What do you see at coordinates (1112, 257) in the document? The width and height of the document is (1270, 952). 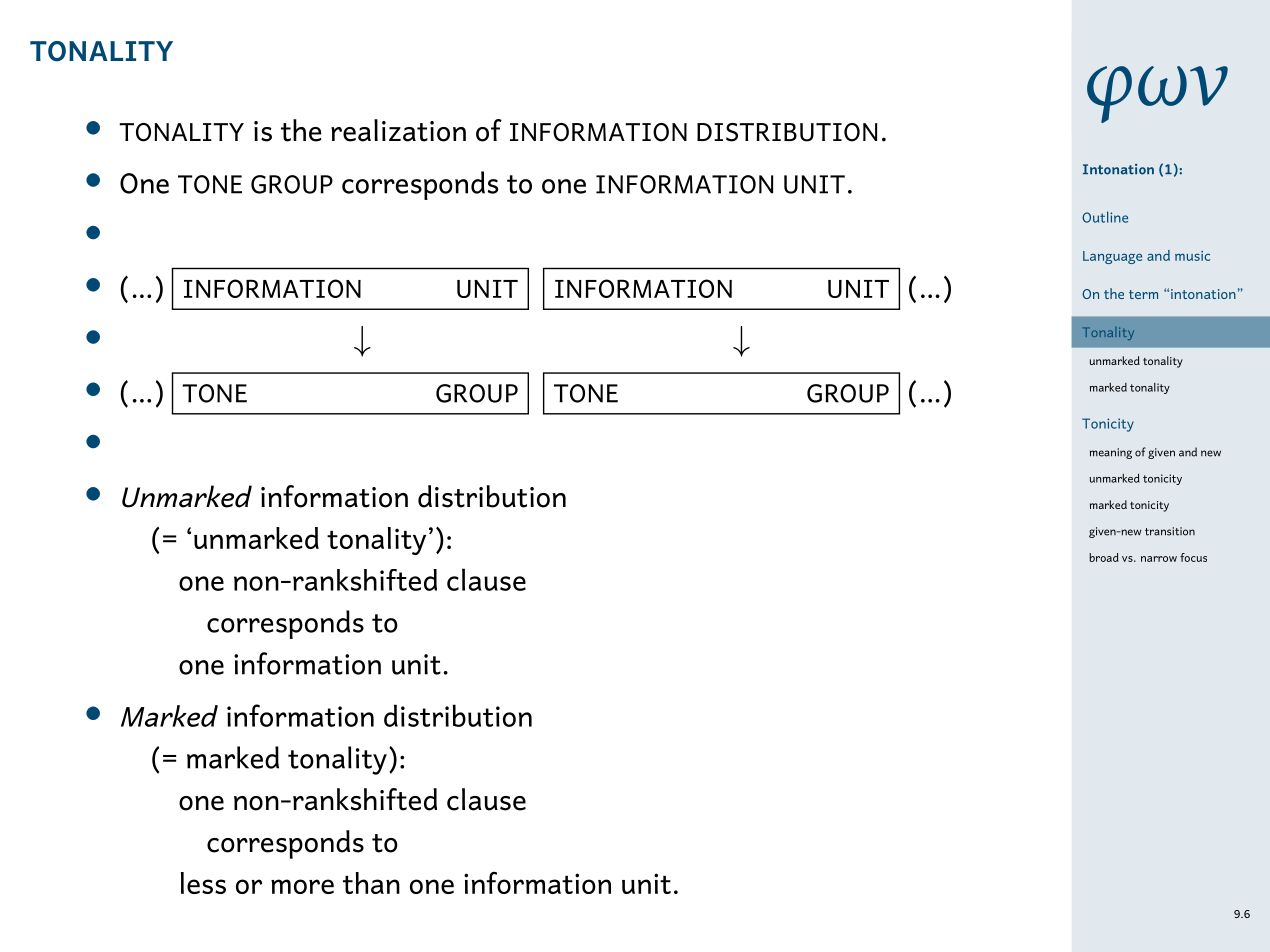 I see `Language` at bounding box center [1112, 257].
